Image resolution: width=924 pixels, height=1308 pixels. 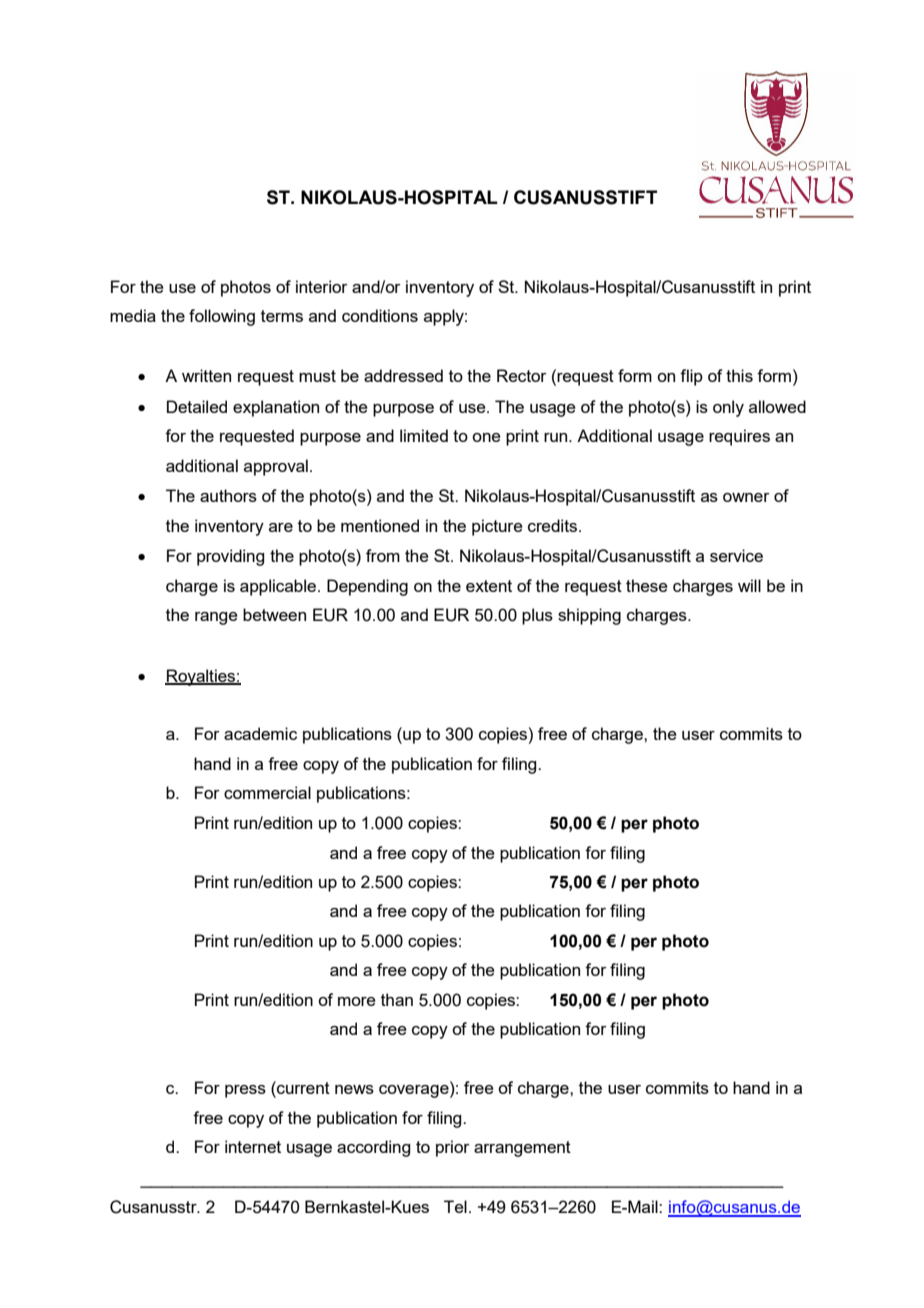 What do you see at coordinates (222, 317) in the page?
I see `following` at bounding box center [222, 317].
